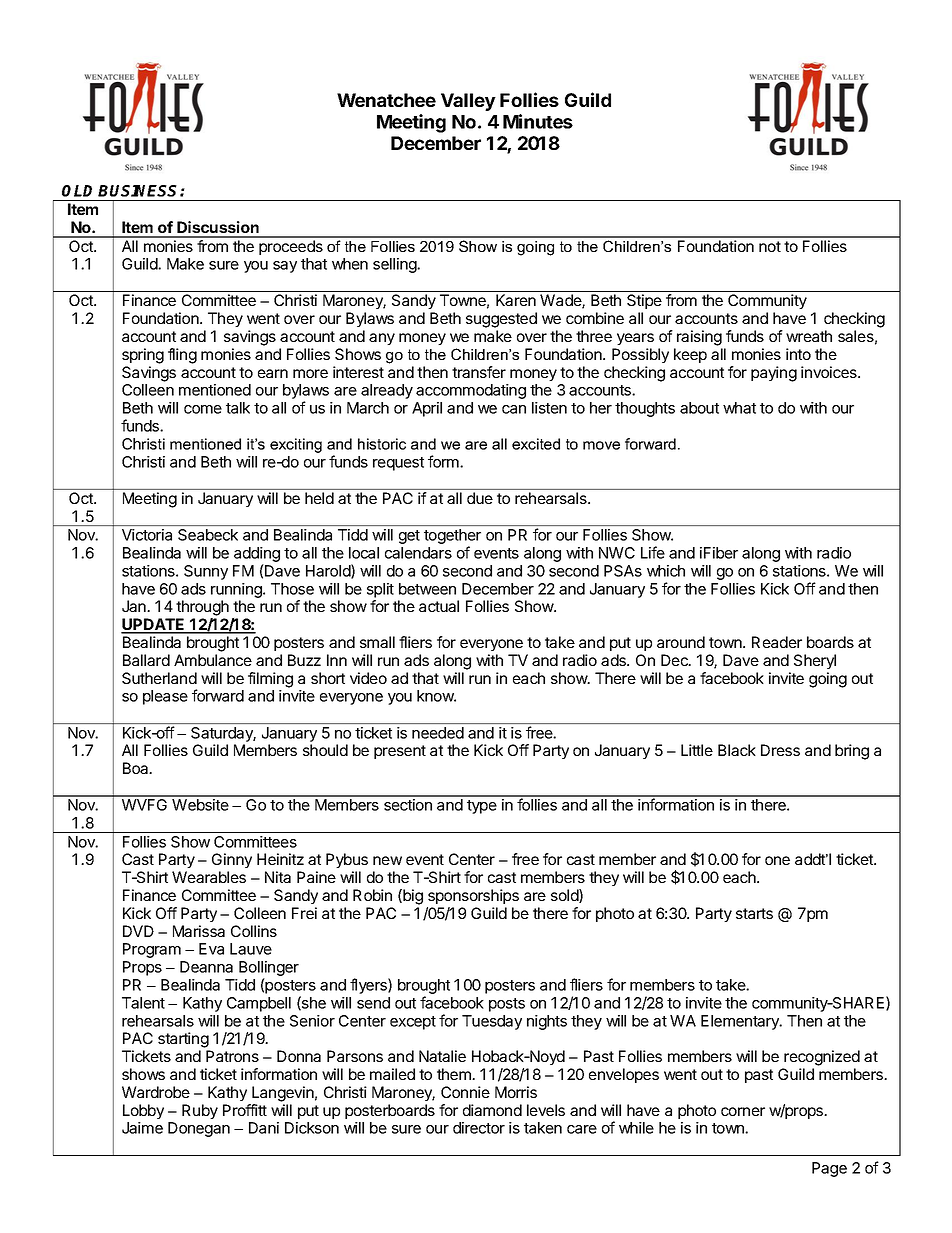  I want to click on director, so click(479, 1128).
